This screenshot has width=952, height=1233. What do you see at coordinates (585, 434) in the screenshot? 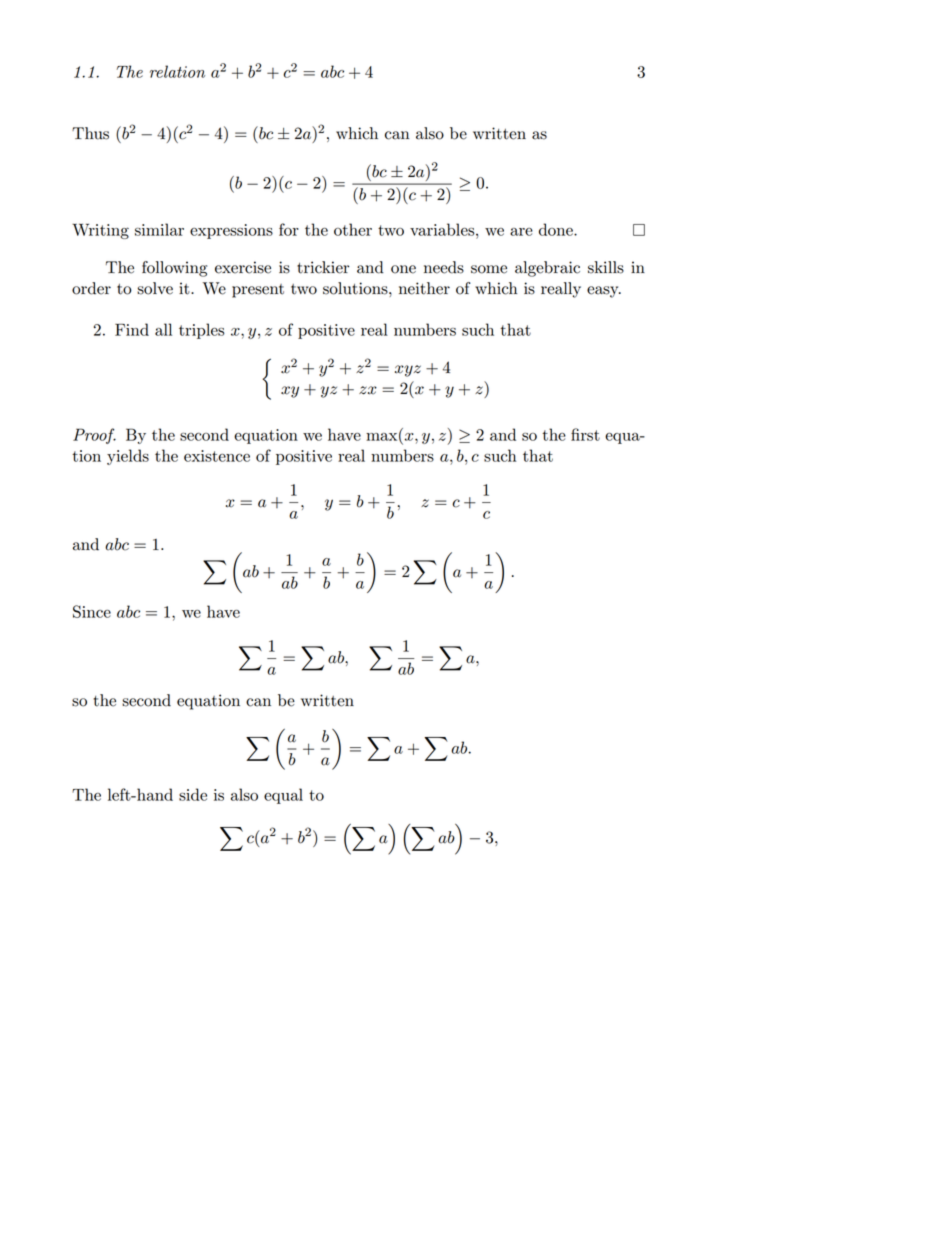
I see `first` at bounding box center [585, 434].
